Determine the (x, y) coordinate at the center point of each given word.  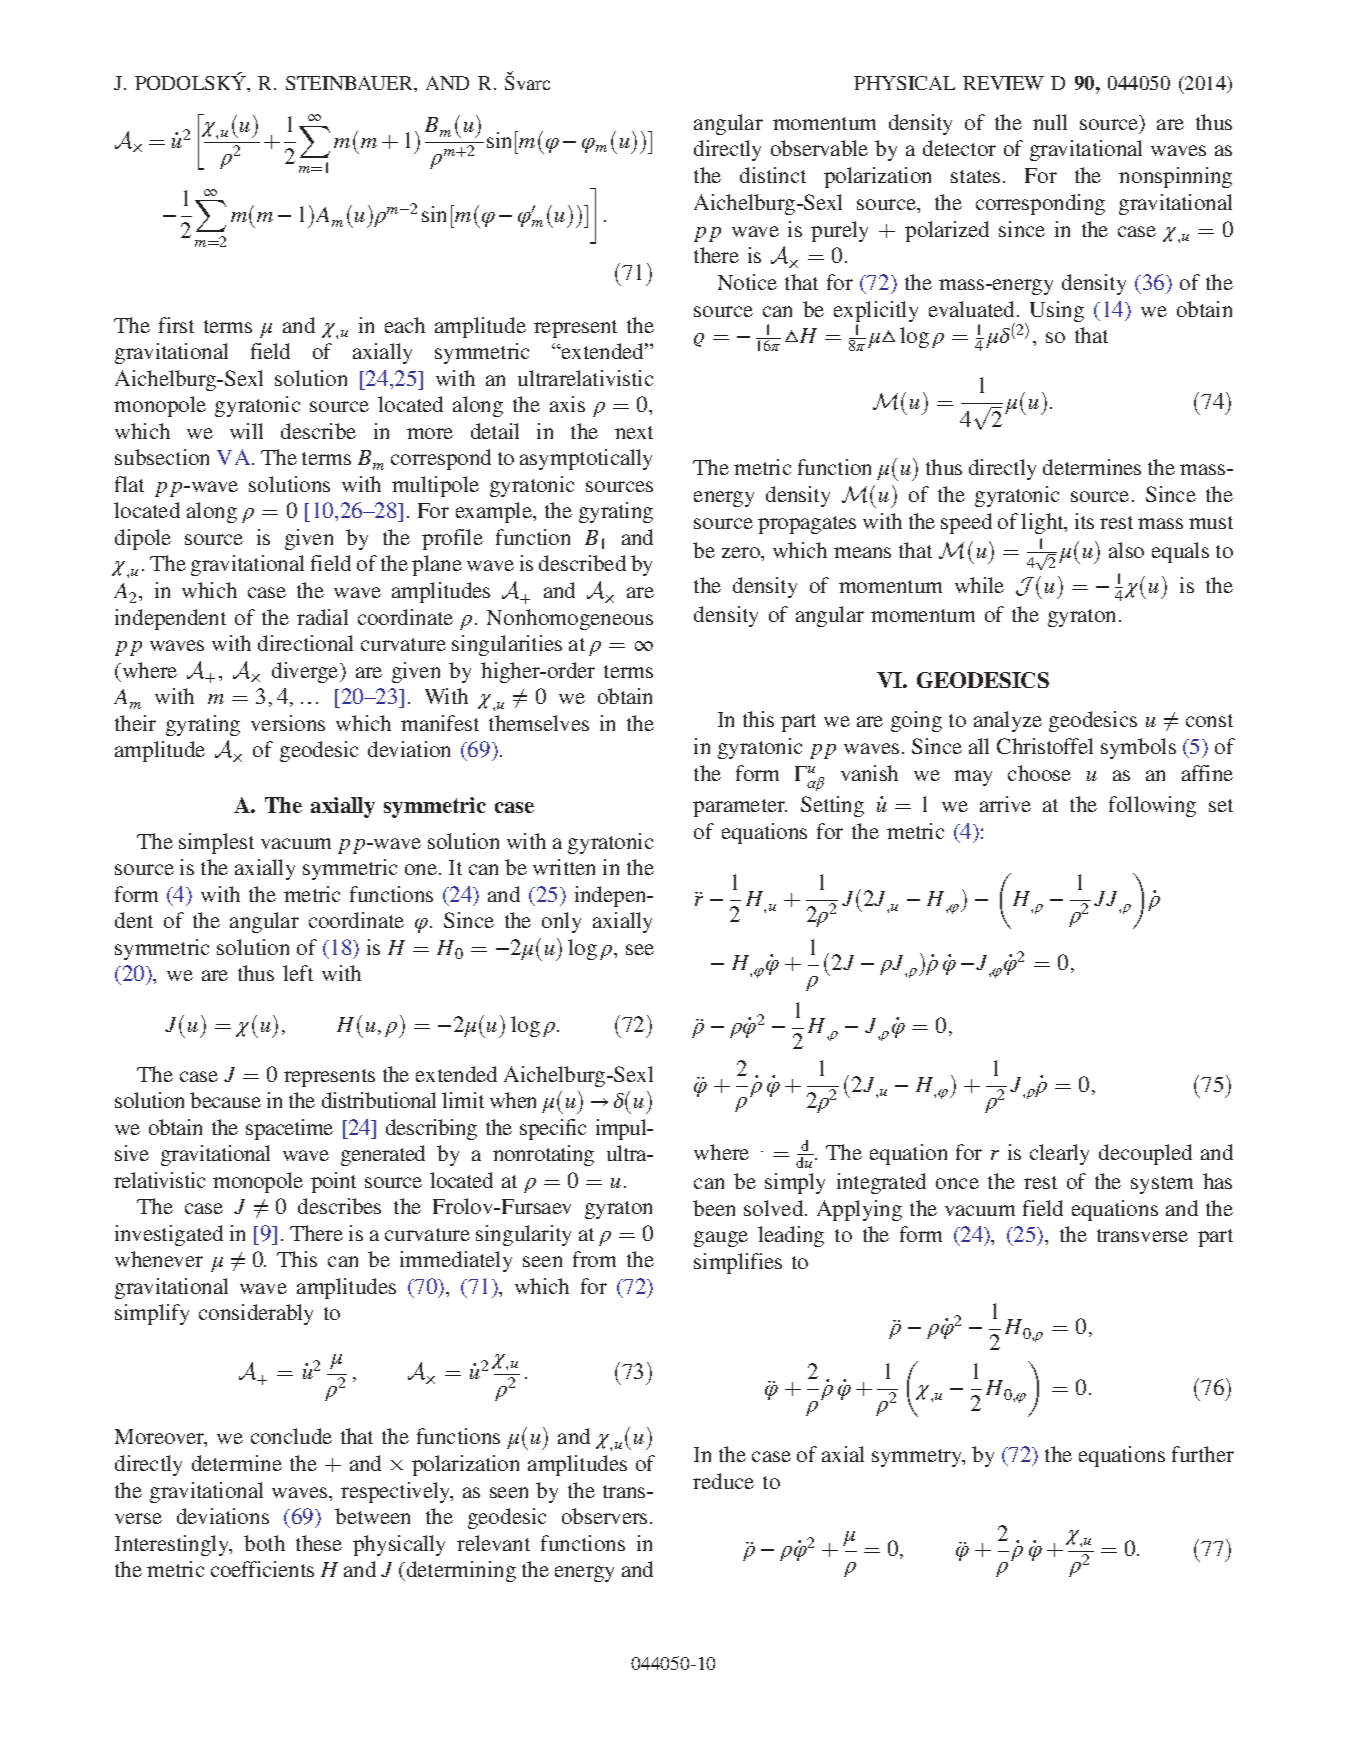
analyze (1008, 721)
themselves (539, 723)
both (264, 1543)
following (1152, 806)
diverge (306, 672)
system (1162, 1185)
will (246, 431)
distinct (773, 175)
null (1050, 122)
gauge (721, 1239)
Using (1057, 311)
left (298, 973)
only (561, 922)
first (176, 325)
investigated (169, 1235)
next (634, 432)
